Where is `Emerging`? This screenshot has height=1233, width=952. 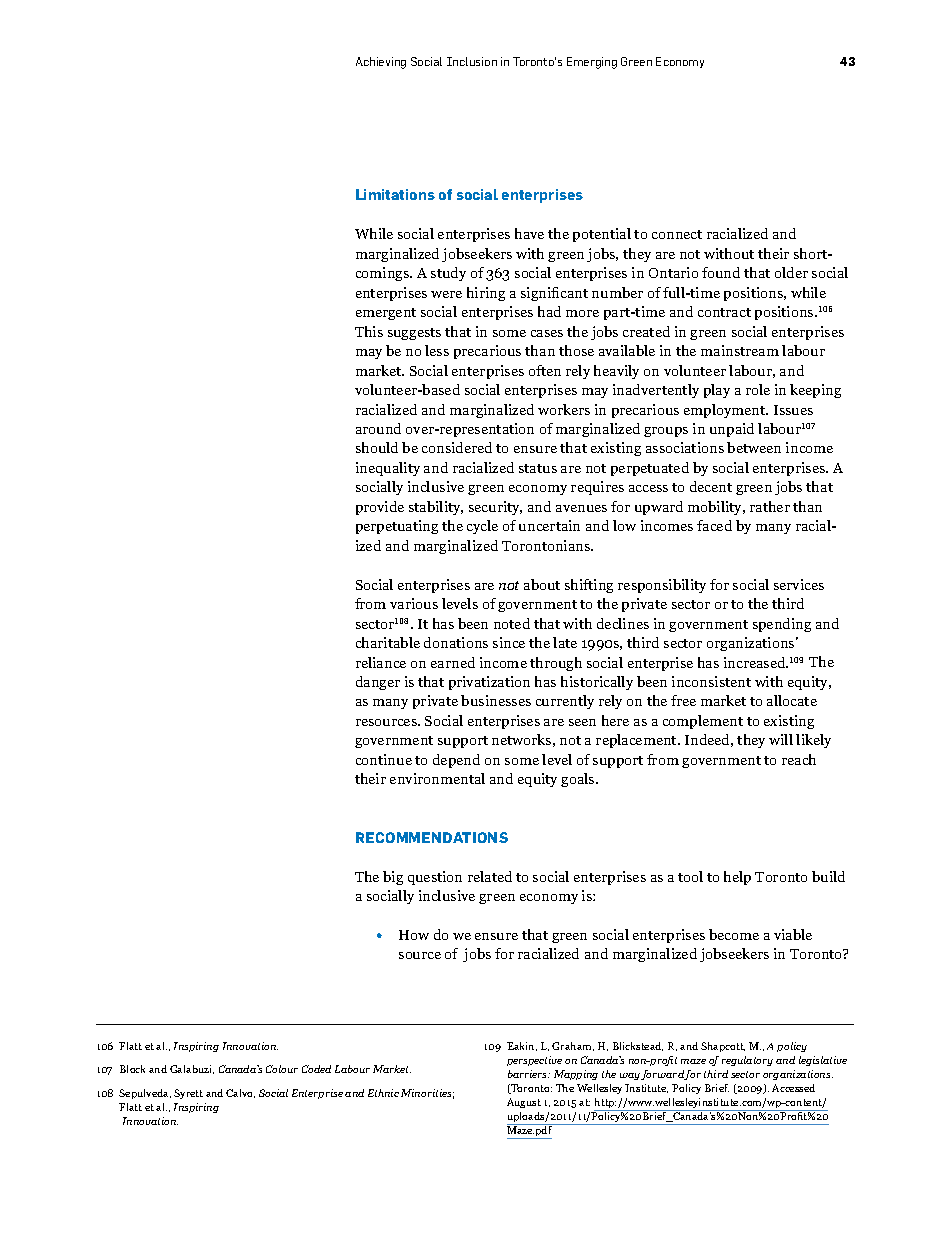 Emerging is located at coordinates (592, 63).
